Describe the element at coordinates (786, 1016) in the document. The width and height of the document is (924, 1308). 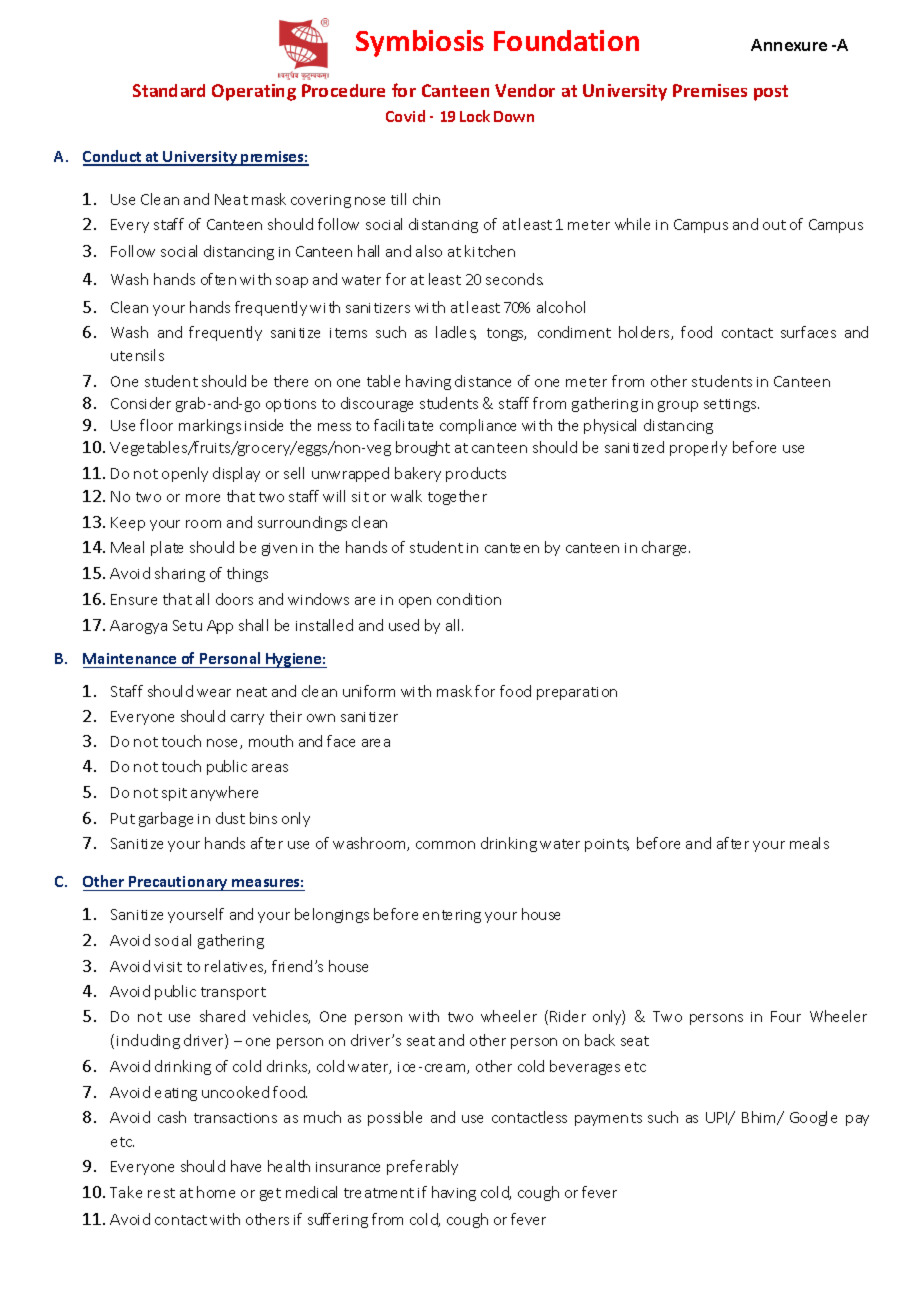
I see `Four` at that location.
